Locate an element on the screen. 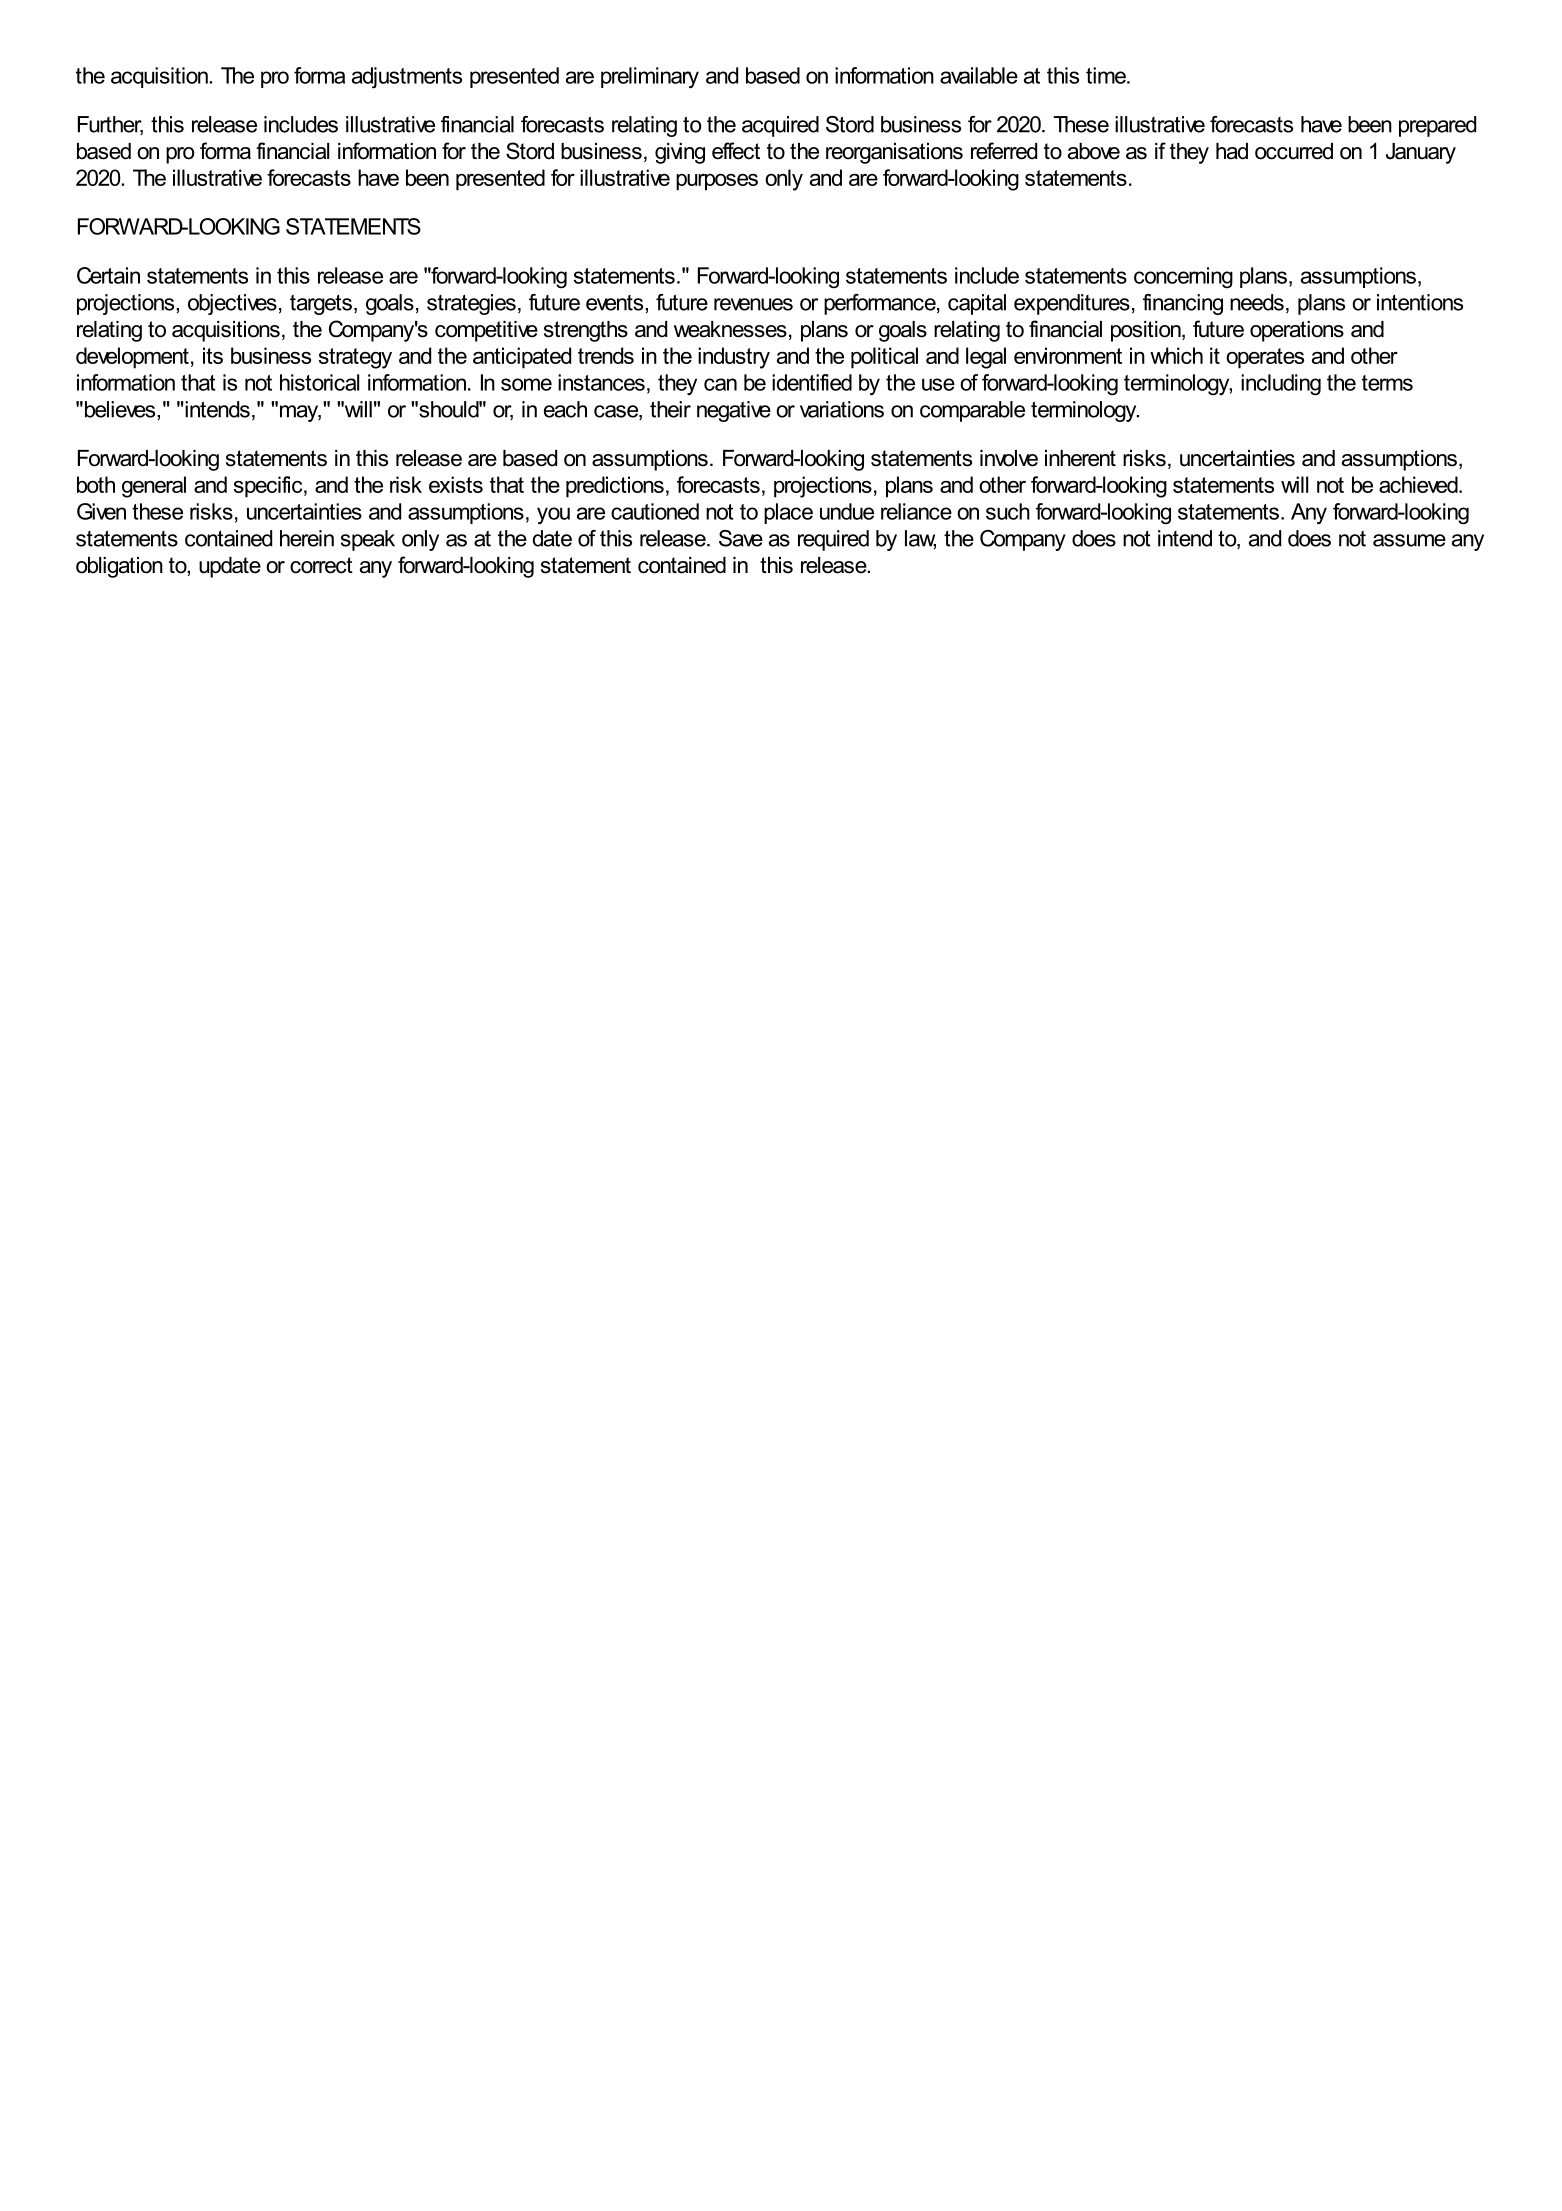 The width and height of the screenshot is (1562, 2211). herein is located at coordinates (307, 538).
